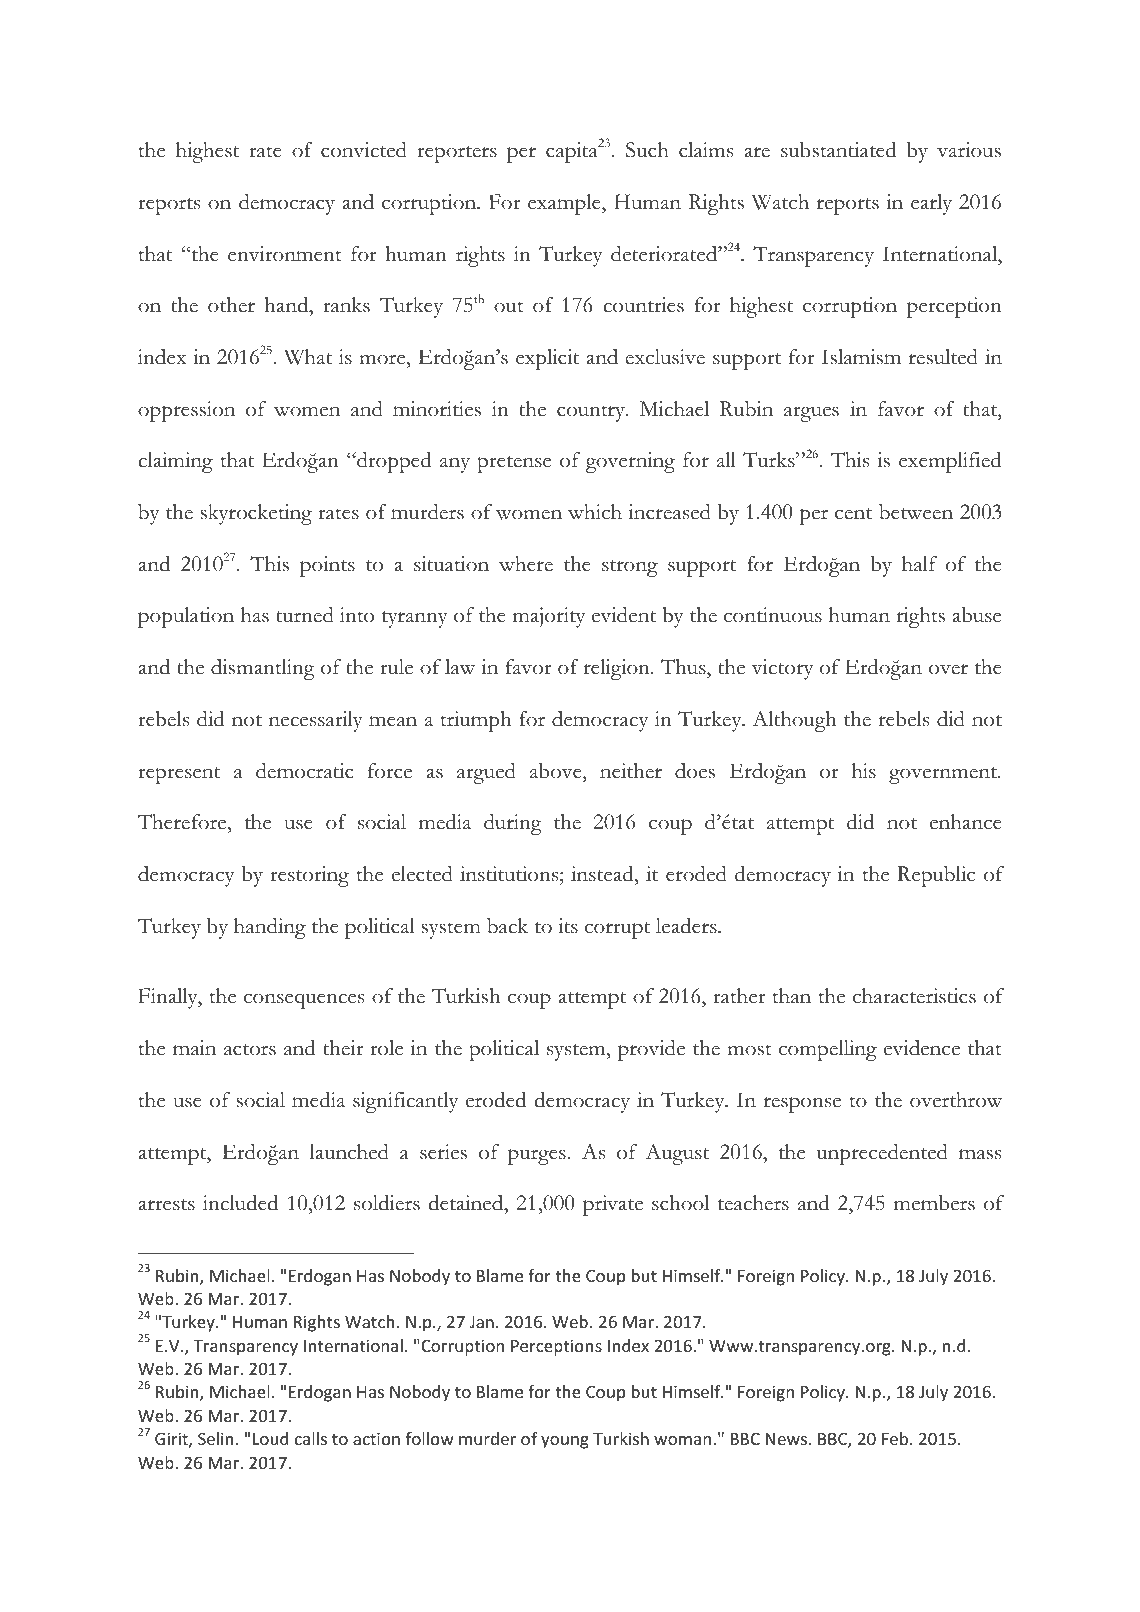 The image size is (1140, 1612). Describe the element at coordinates (966, 822) in the screenshot. I see `enhance` at that location.
